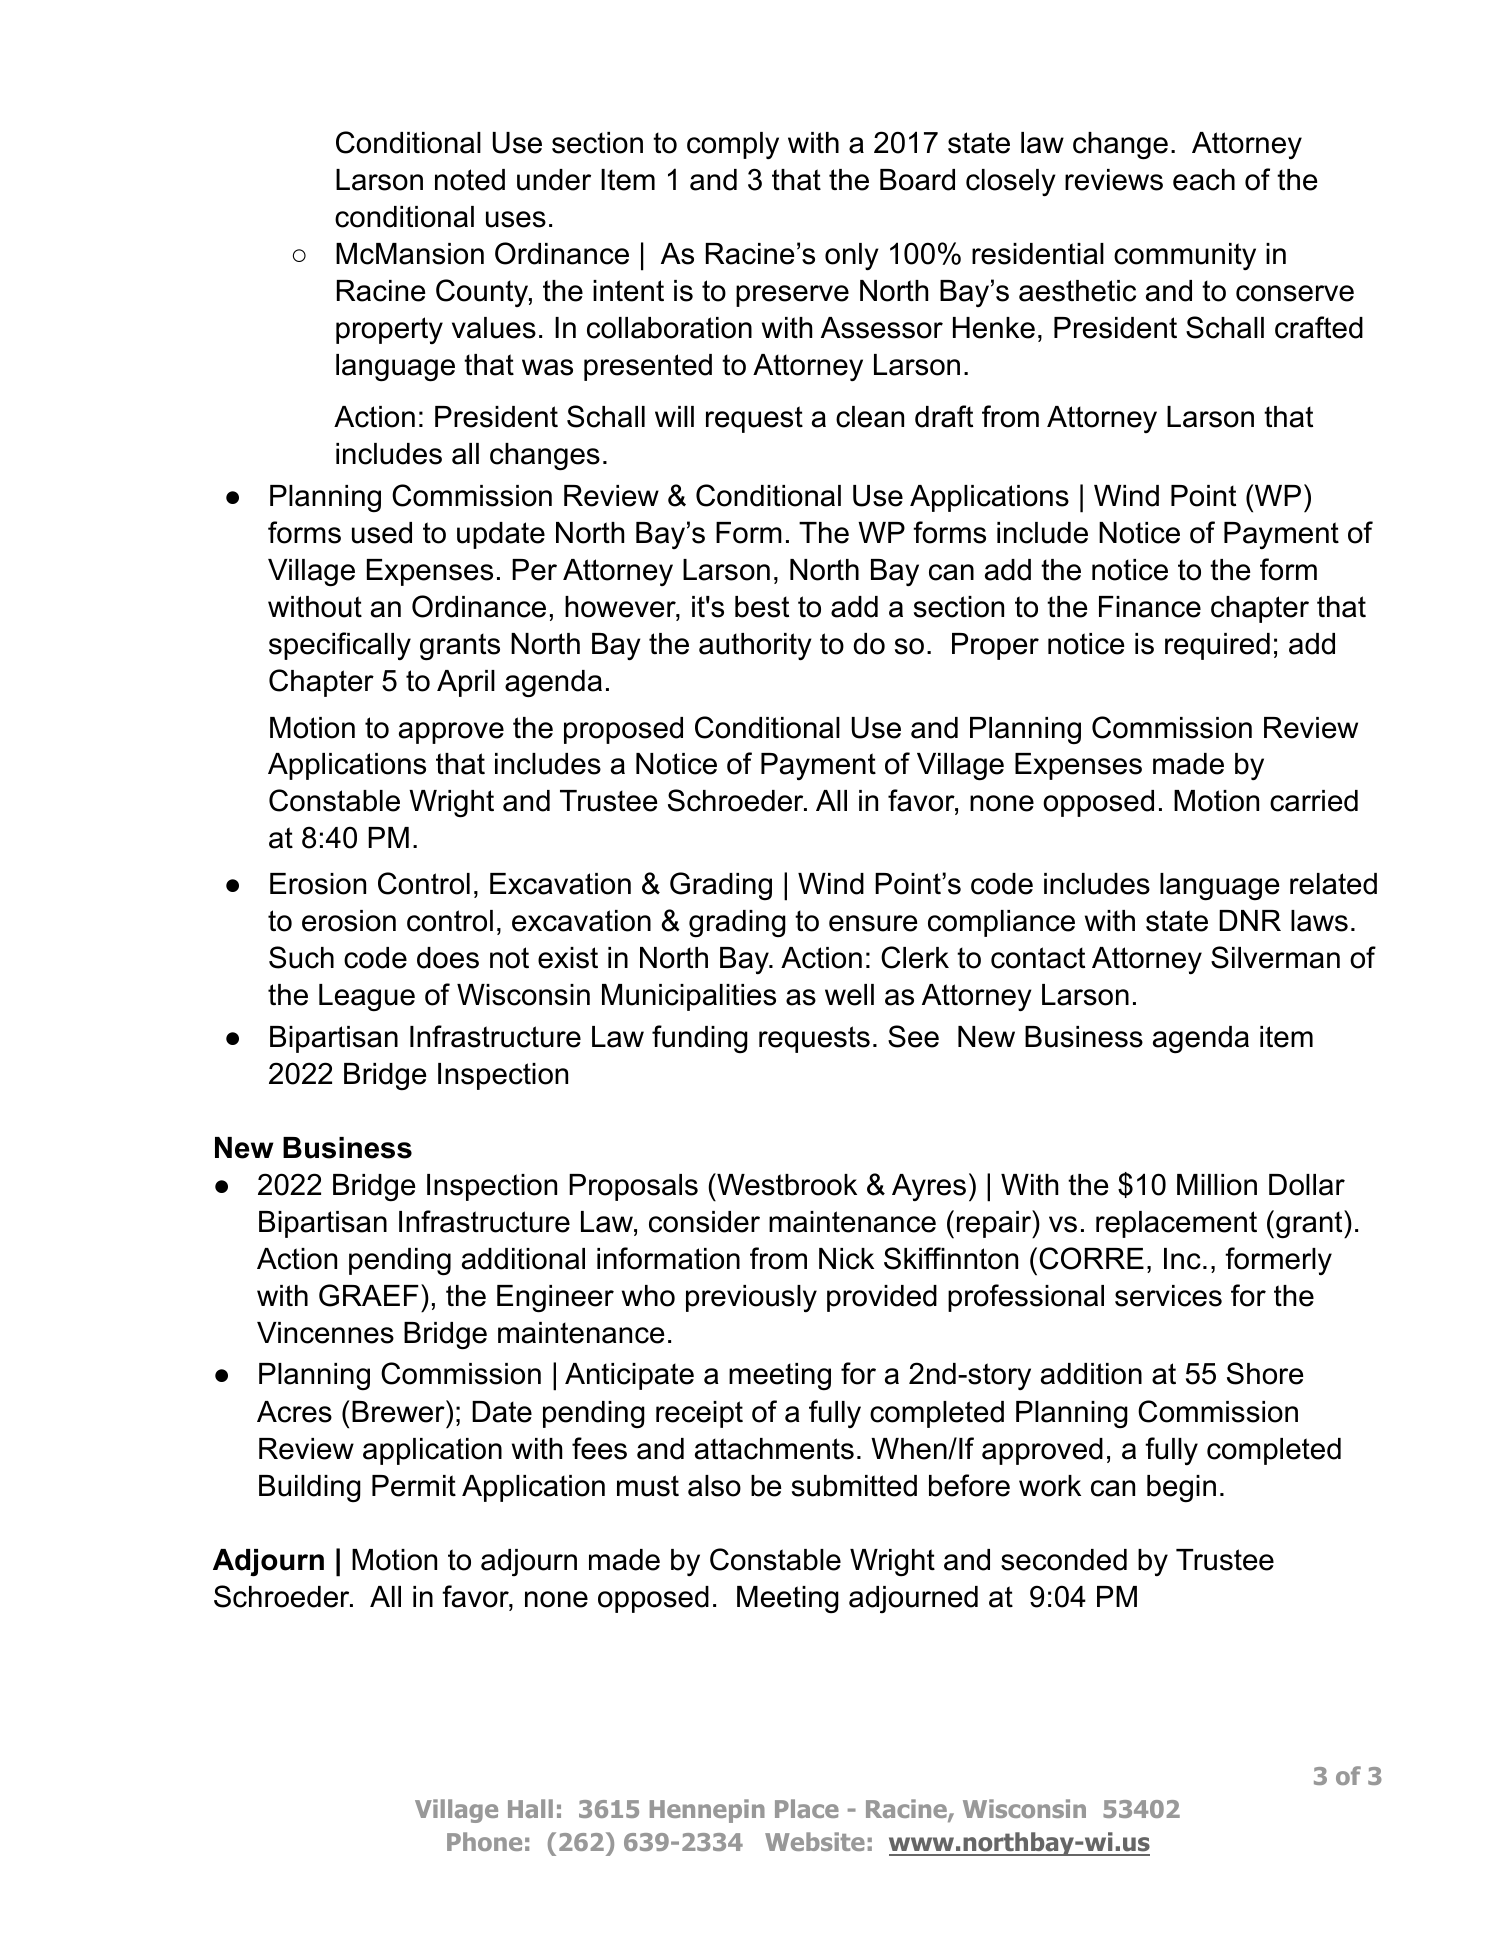  Describe the element at coordinates (755, 646) in the screenshot. I see `authority` at that location.
